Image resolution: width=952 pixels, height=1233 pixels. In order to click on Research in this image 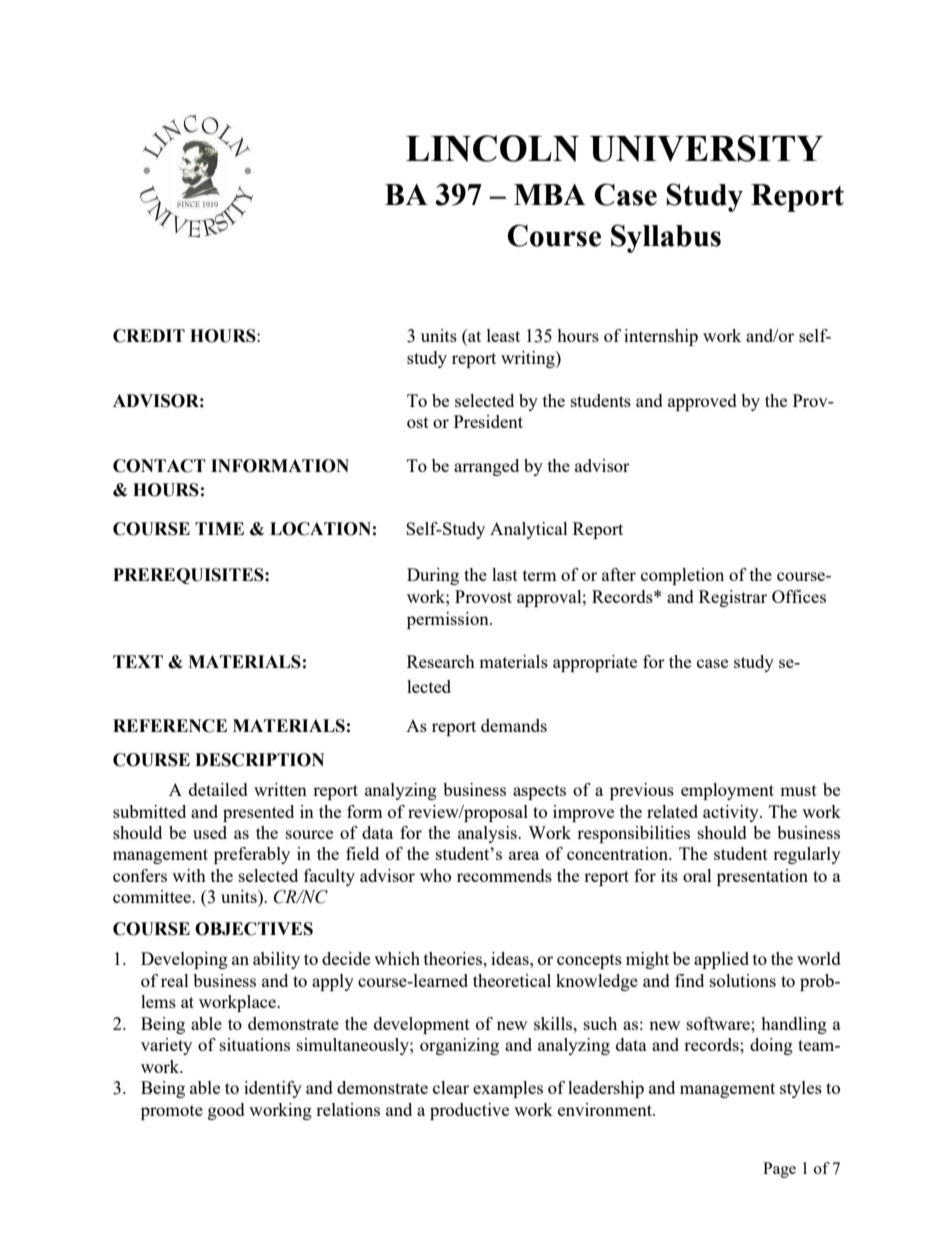, I will do `click(441, 661)`.
